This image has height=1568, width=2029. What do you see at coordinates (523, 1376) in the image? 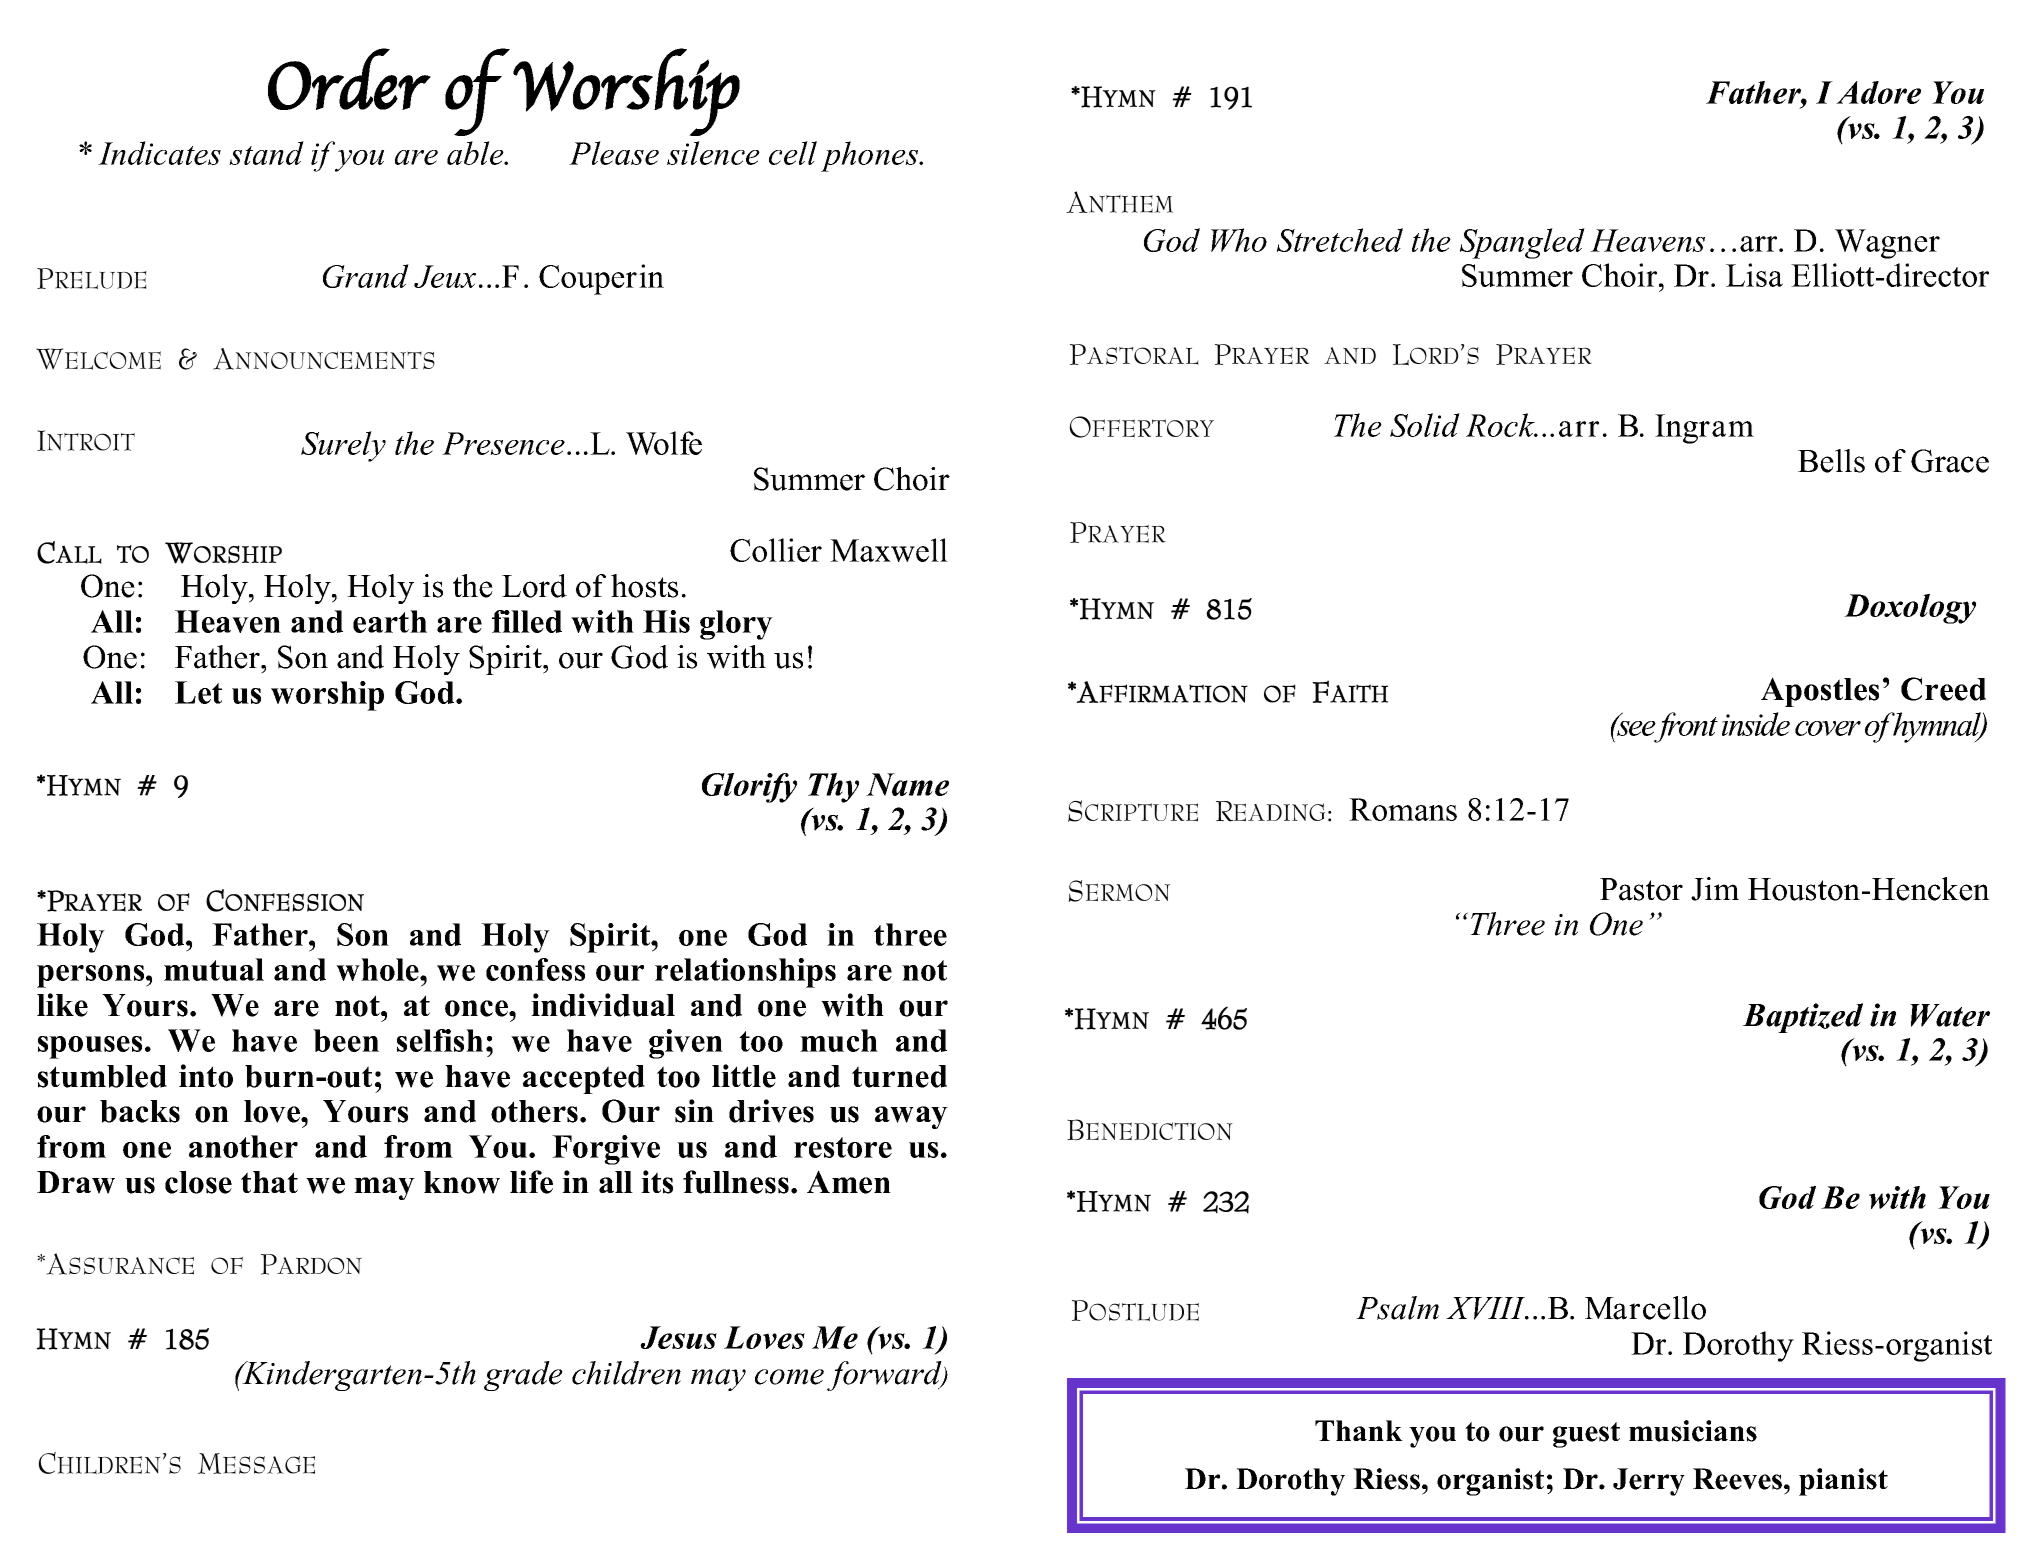
I see `grade` at bounding box center [523, 1376].
